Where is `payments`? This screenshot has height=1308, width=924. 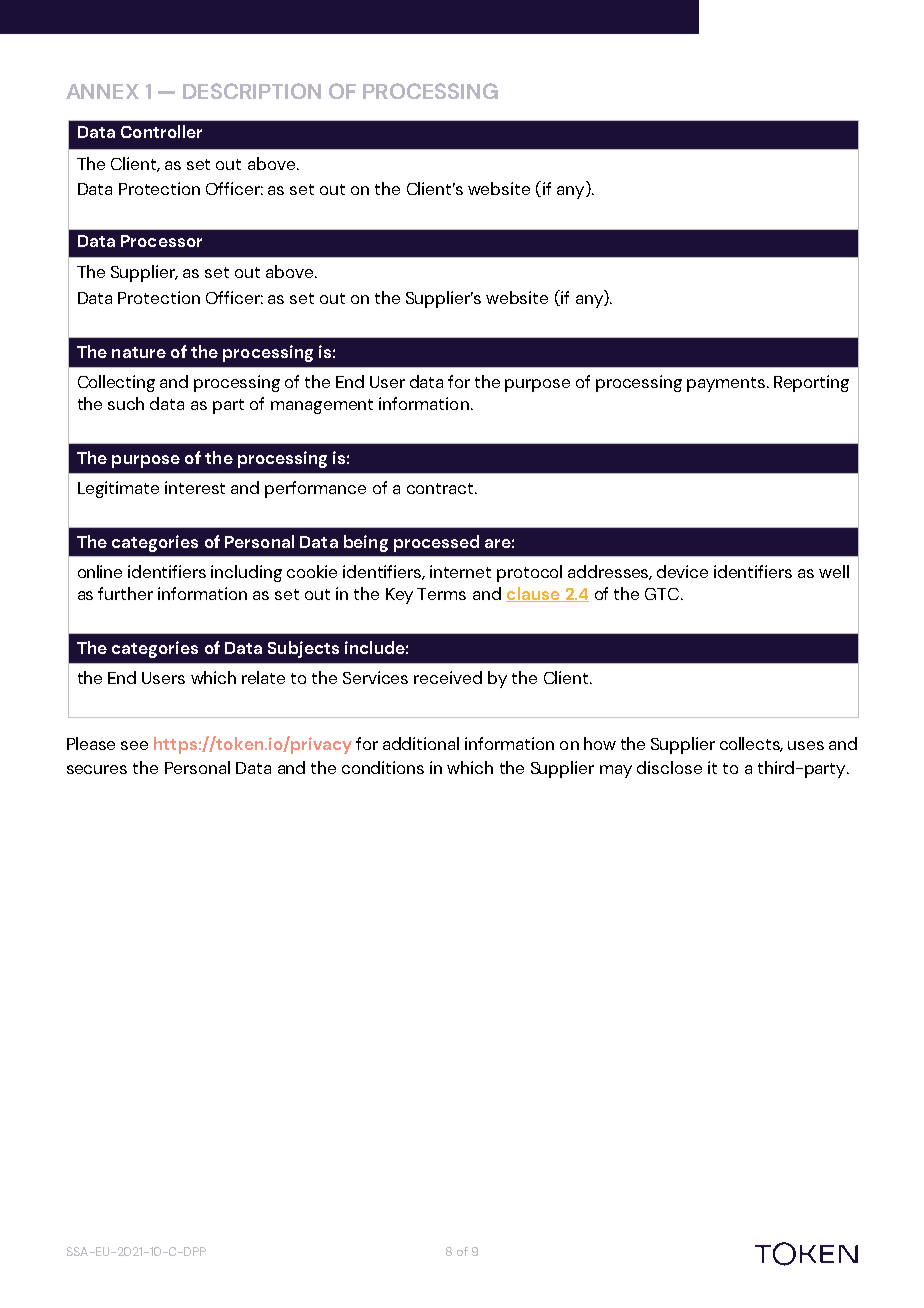
payments is located at coordinates (726, 384).
